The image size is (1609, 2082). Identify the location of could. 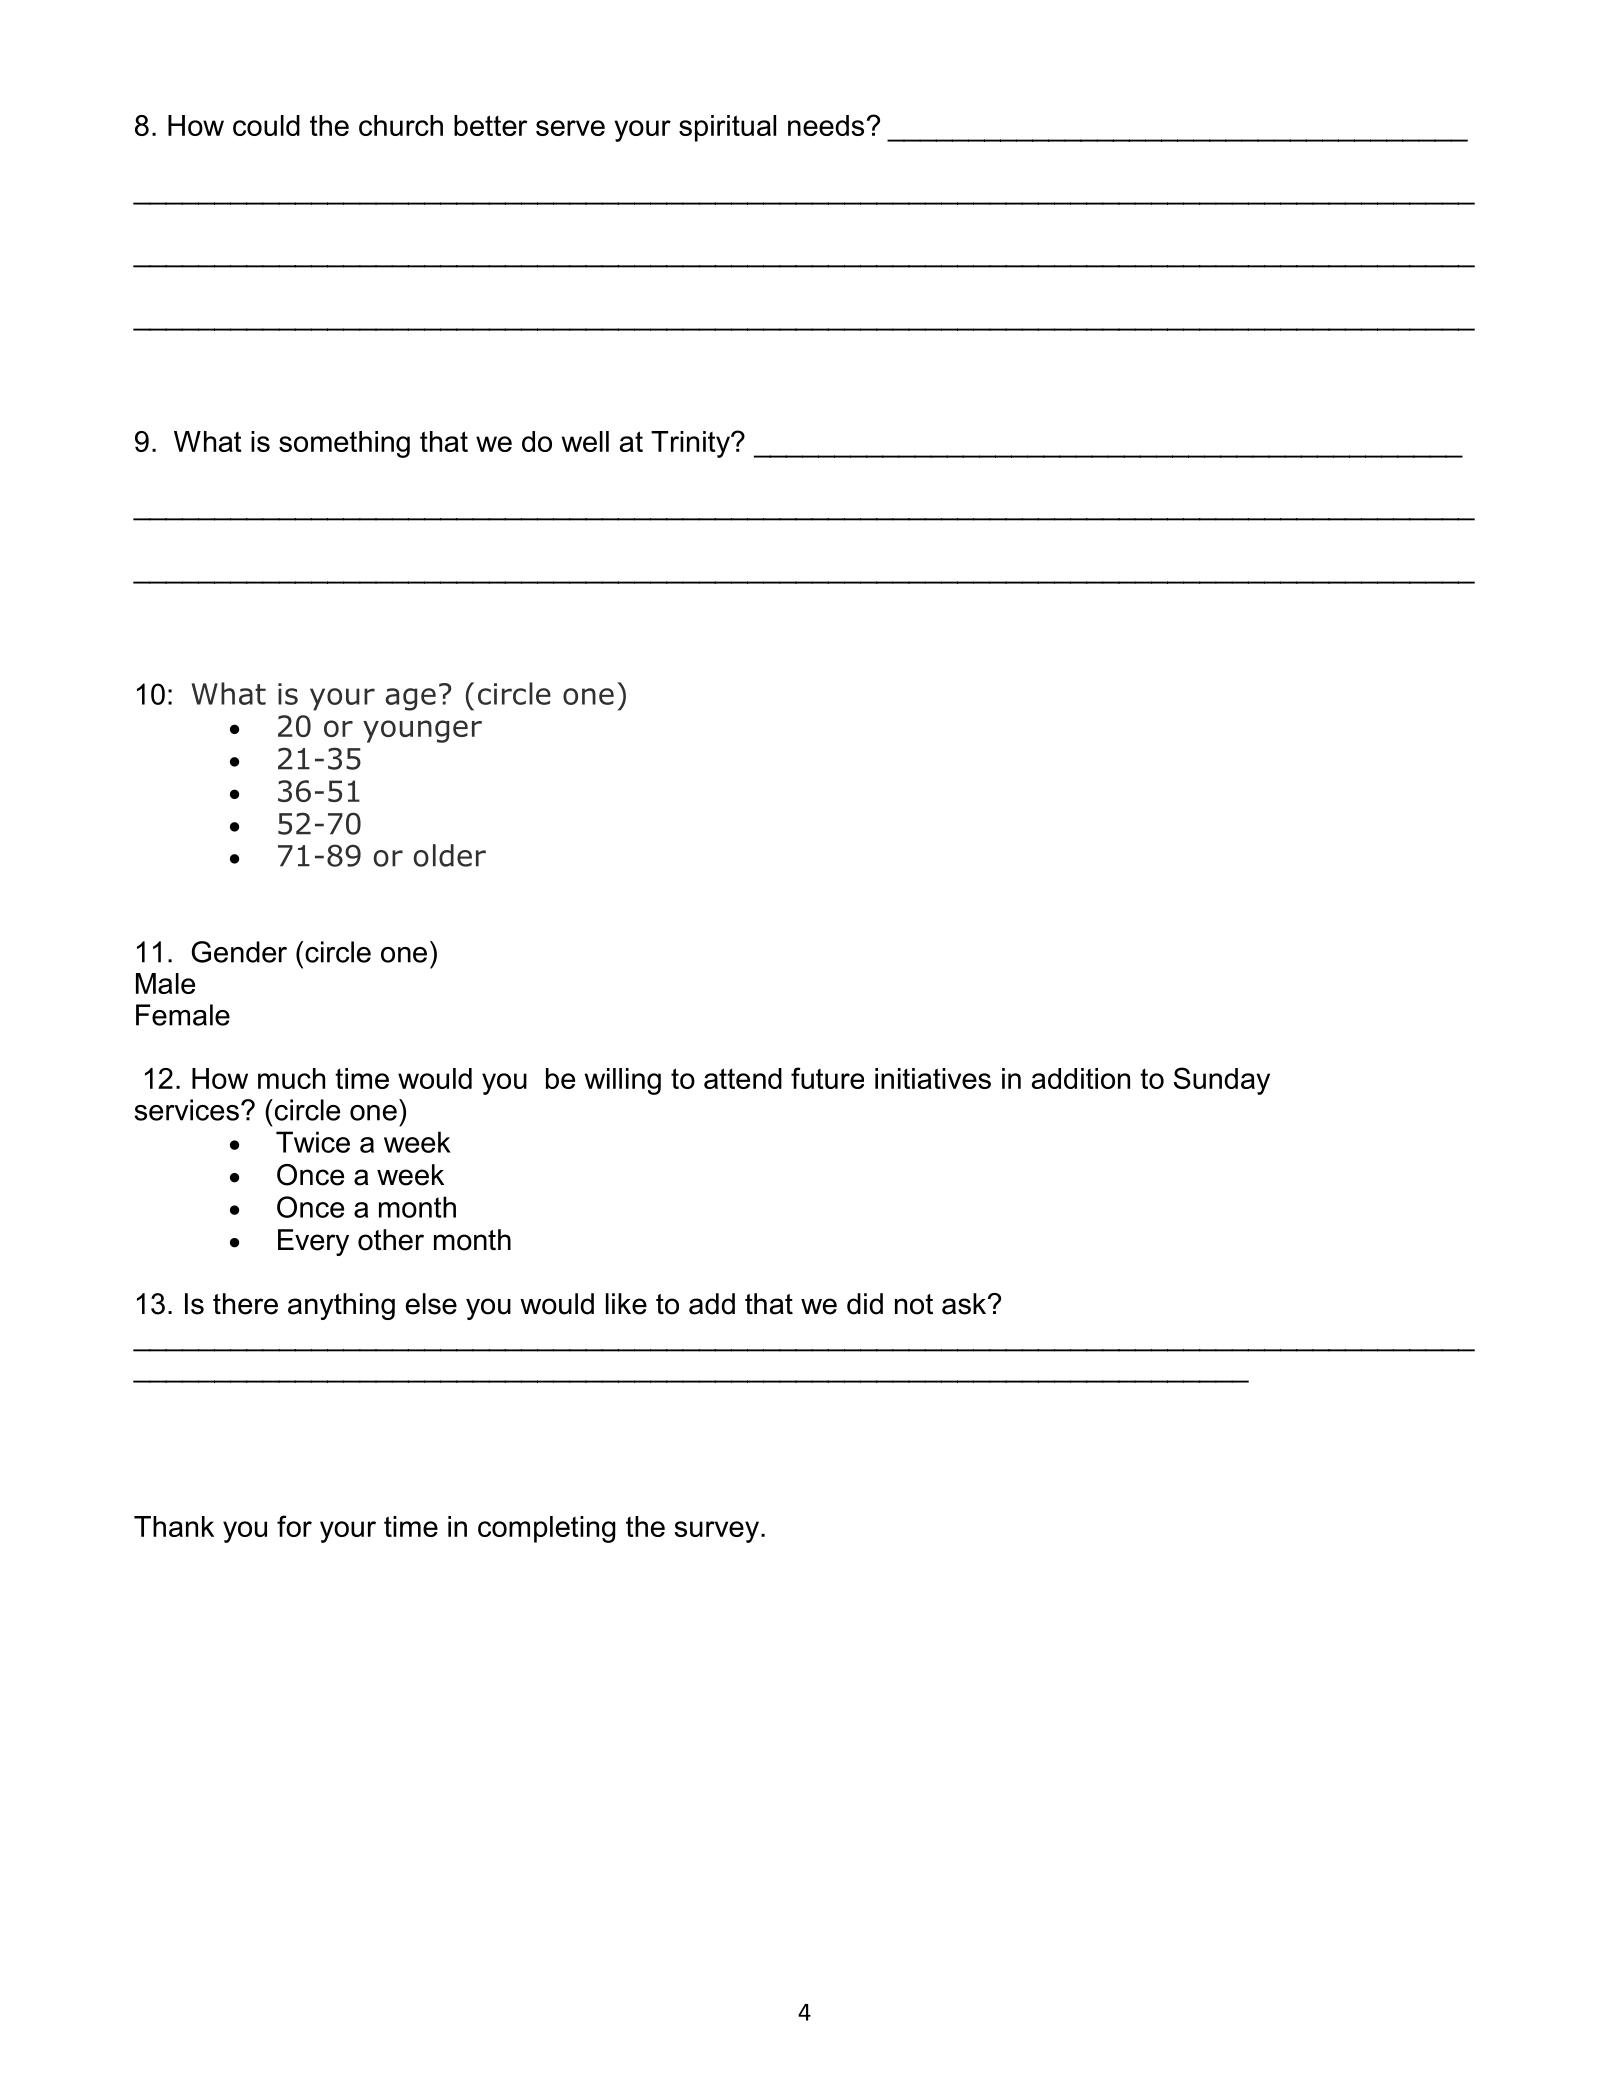
(266, 125).
